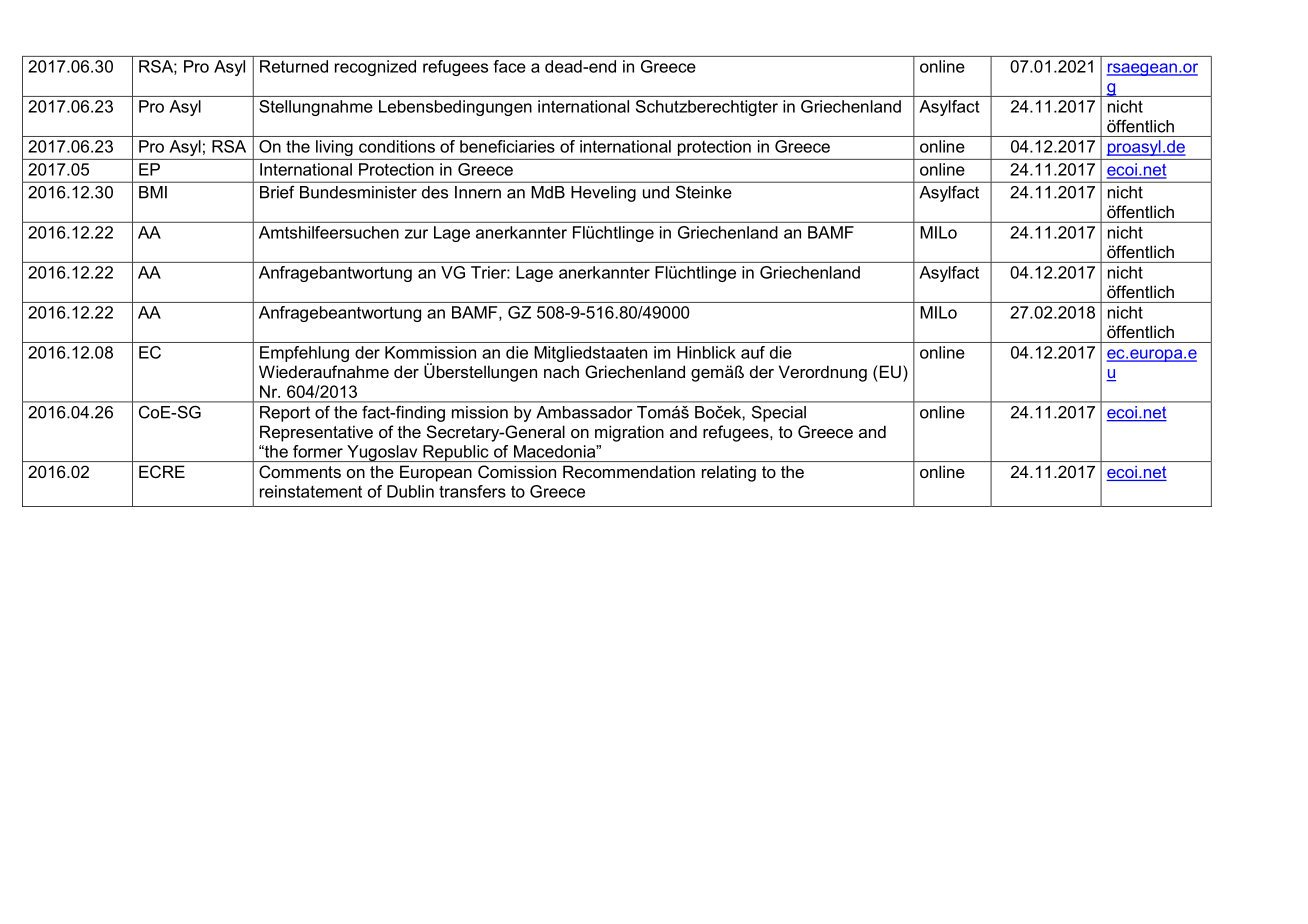  I want to click on Comments, so click(300, 471).
